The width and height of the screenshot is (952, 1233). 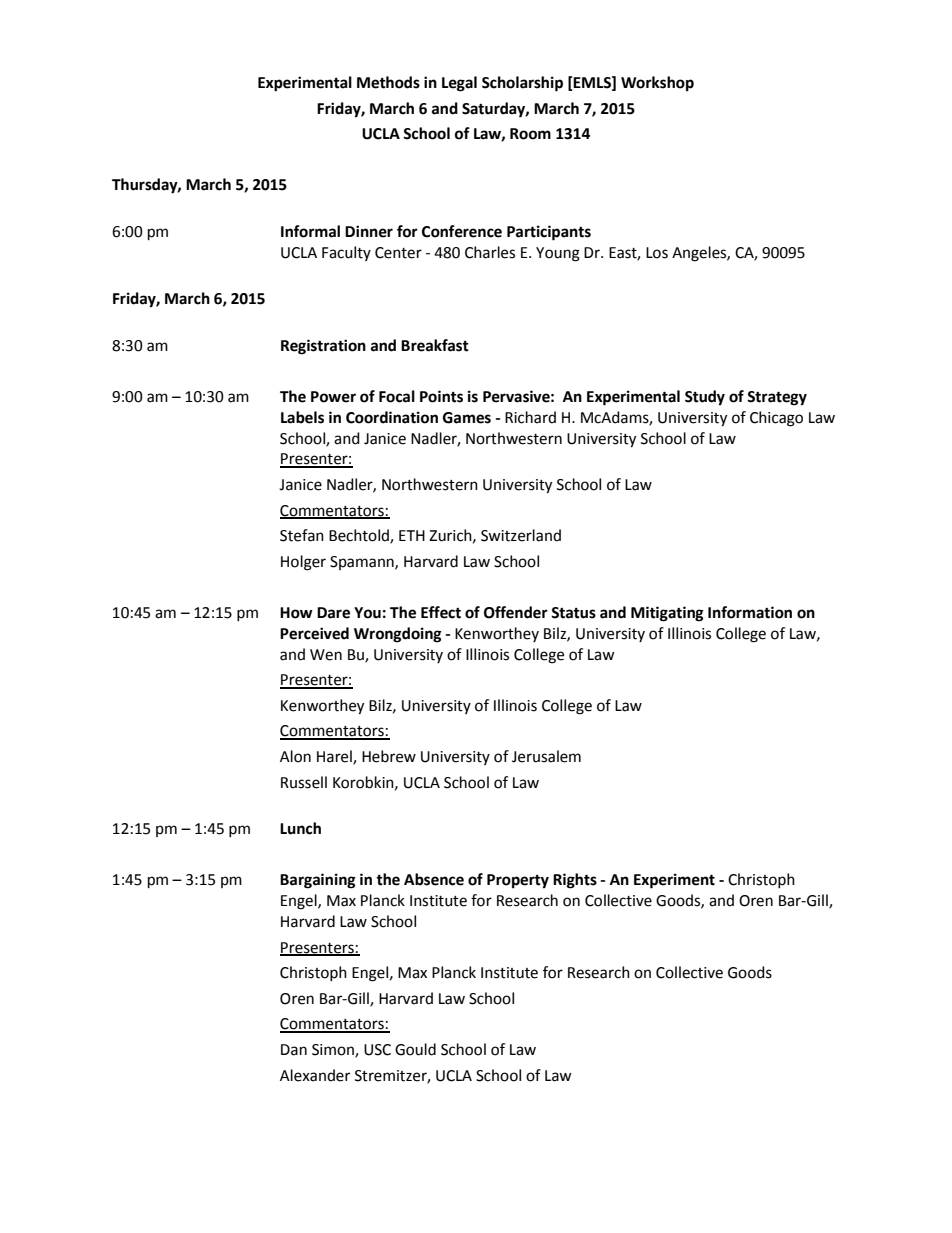 What do you see at coordinates (389, 756) in the screenshot?
I see `Hebrew` at bounding box center [389, 756].
